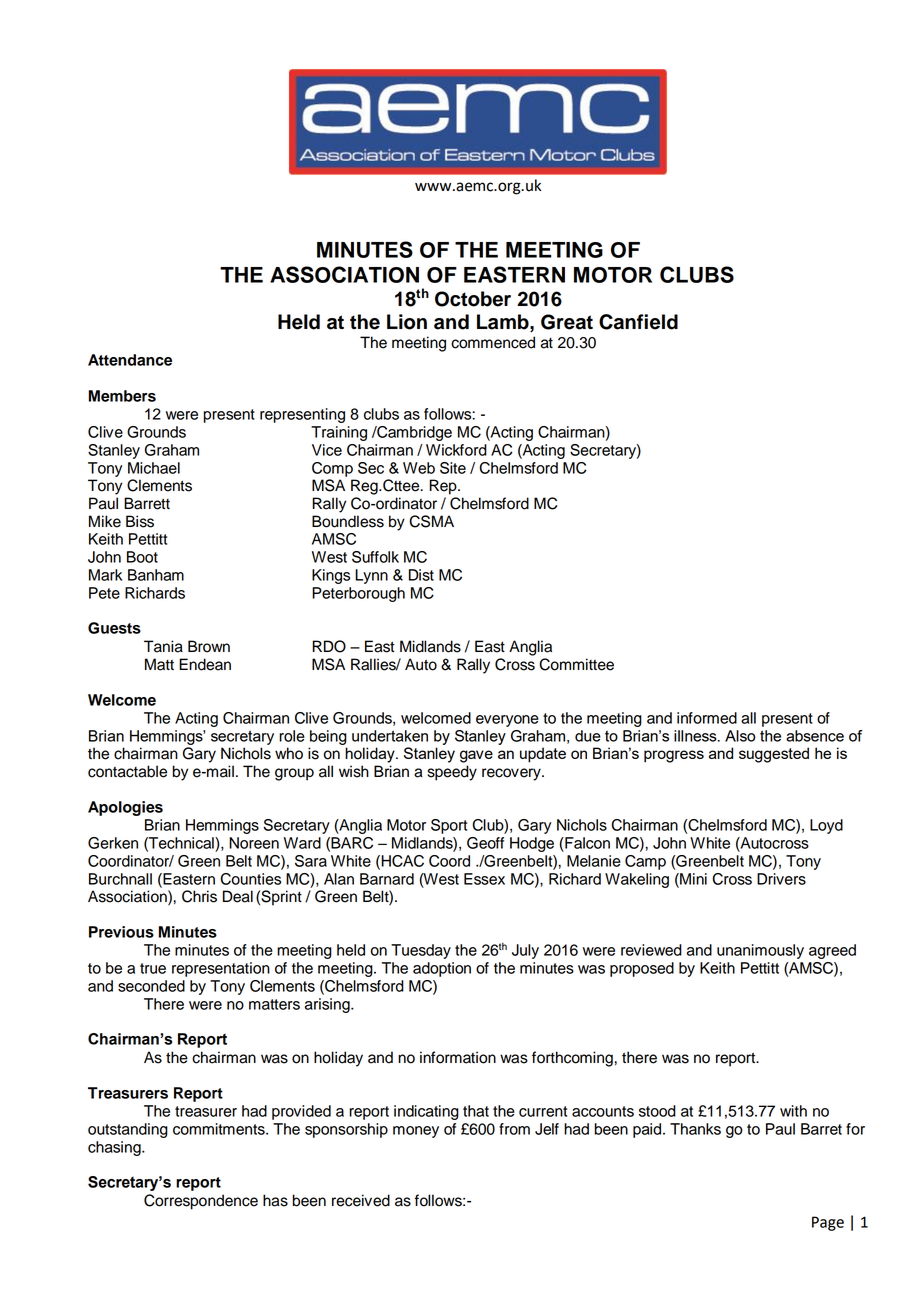  What do you see at coordinates (638, 322) in the screenshot?
I see `Canfield` at bounding box center [638, 322].
